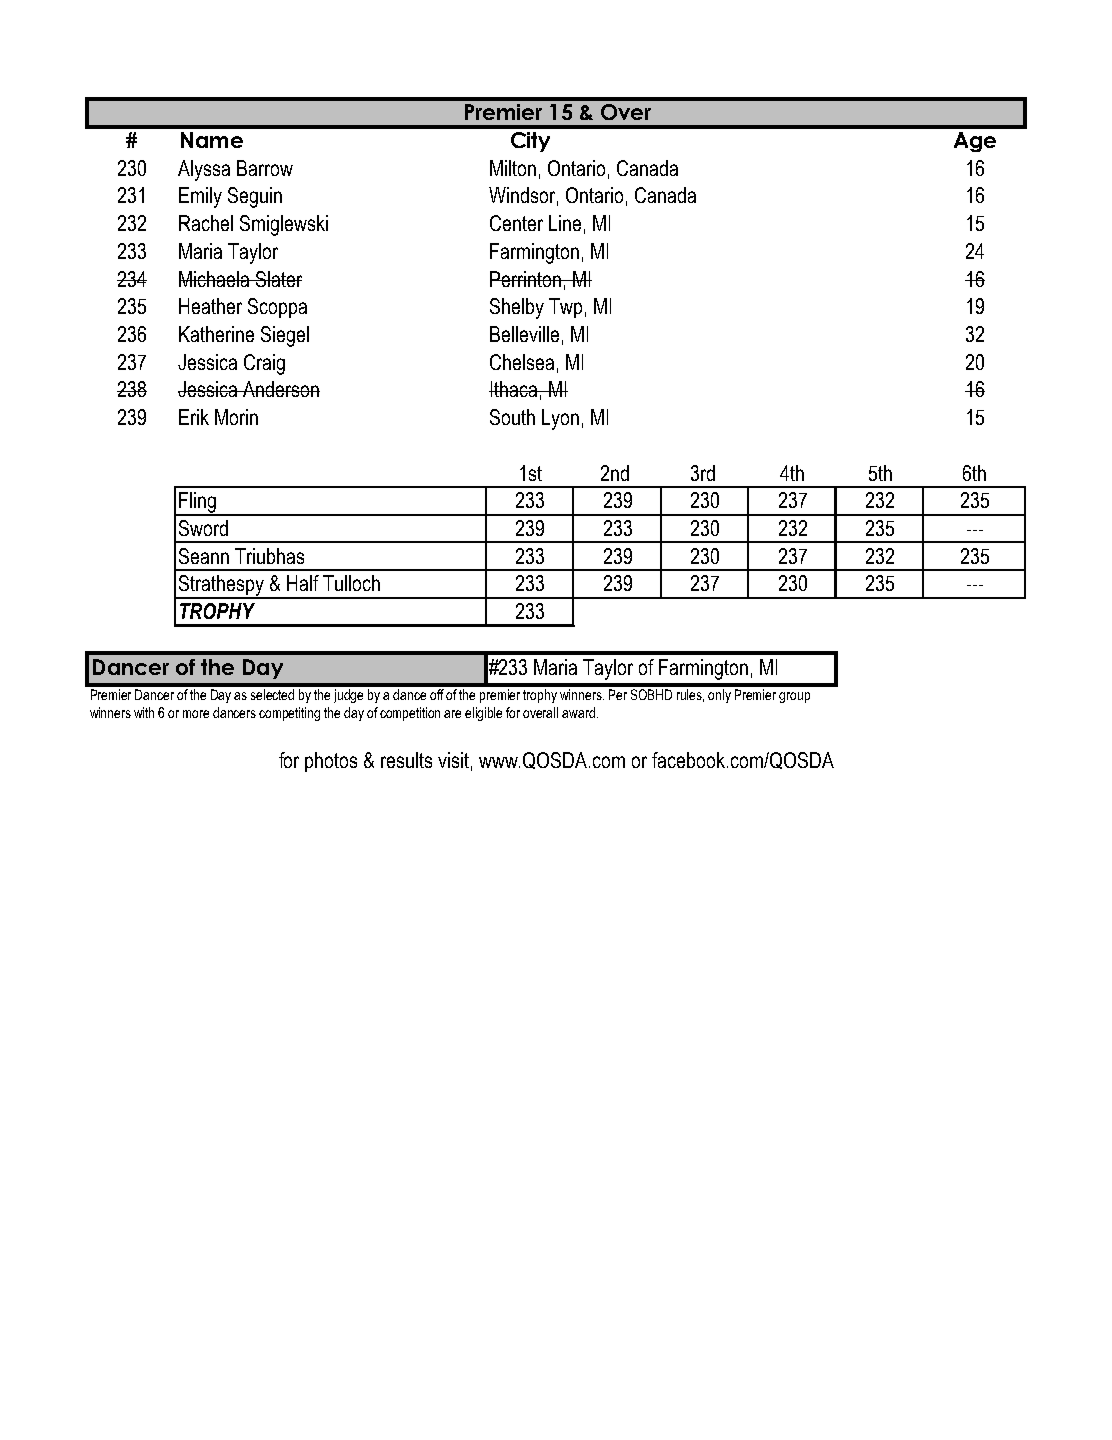 The image size is (1112, 1440). Describe the element at coordinates (196, 714) in the screenshot. I see `more` at that location.
